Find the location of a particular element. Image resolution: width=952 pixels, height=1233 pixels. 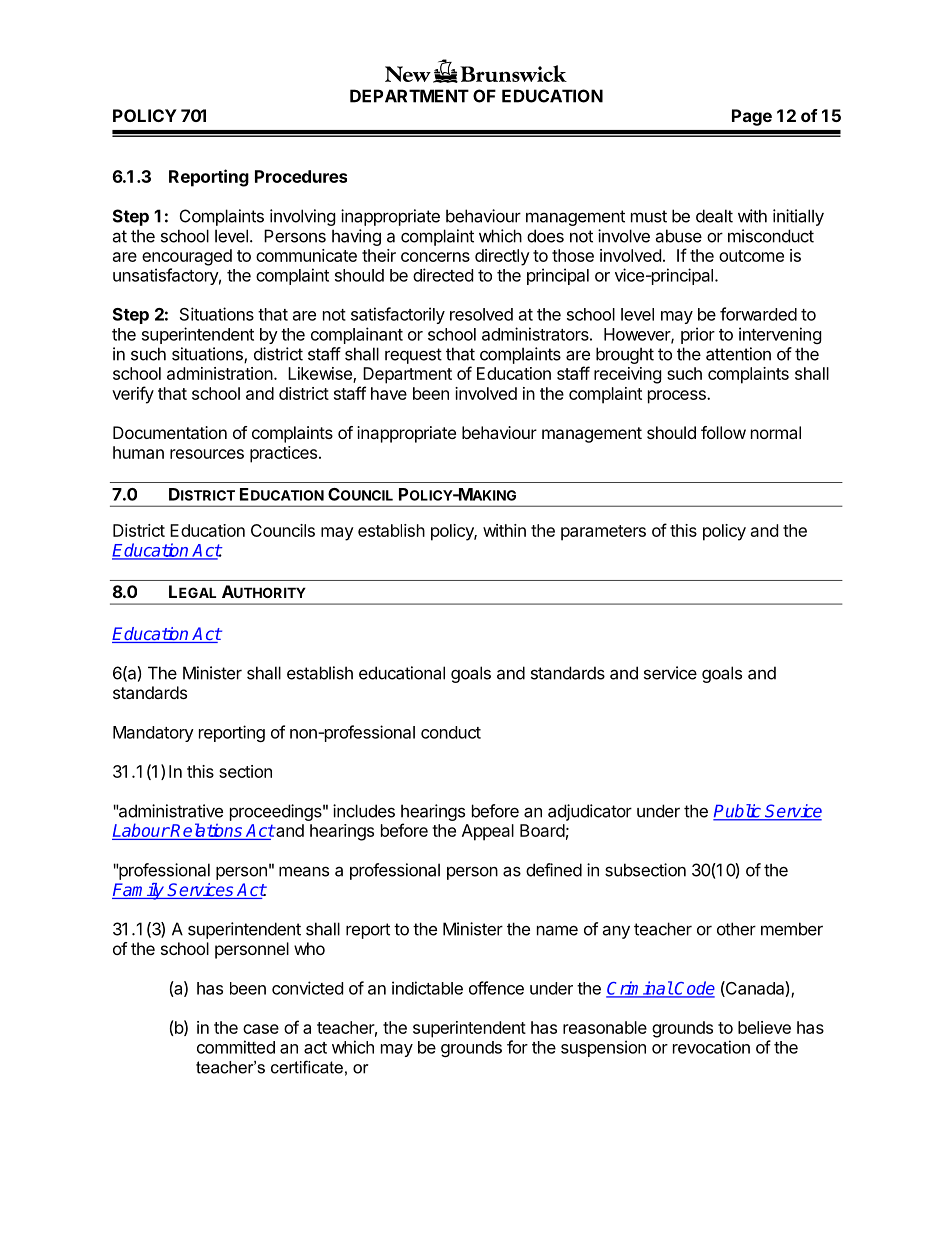

resources is located at coordinates (207, 454).
